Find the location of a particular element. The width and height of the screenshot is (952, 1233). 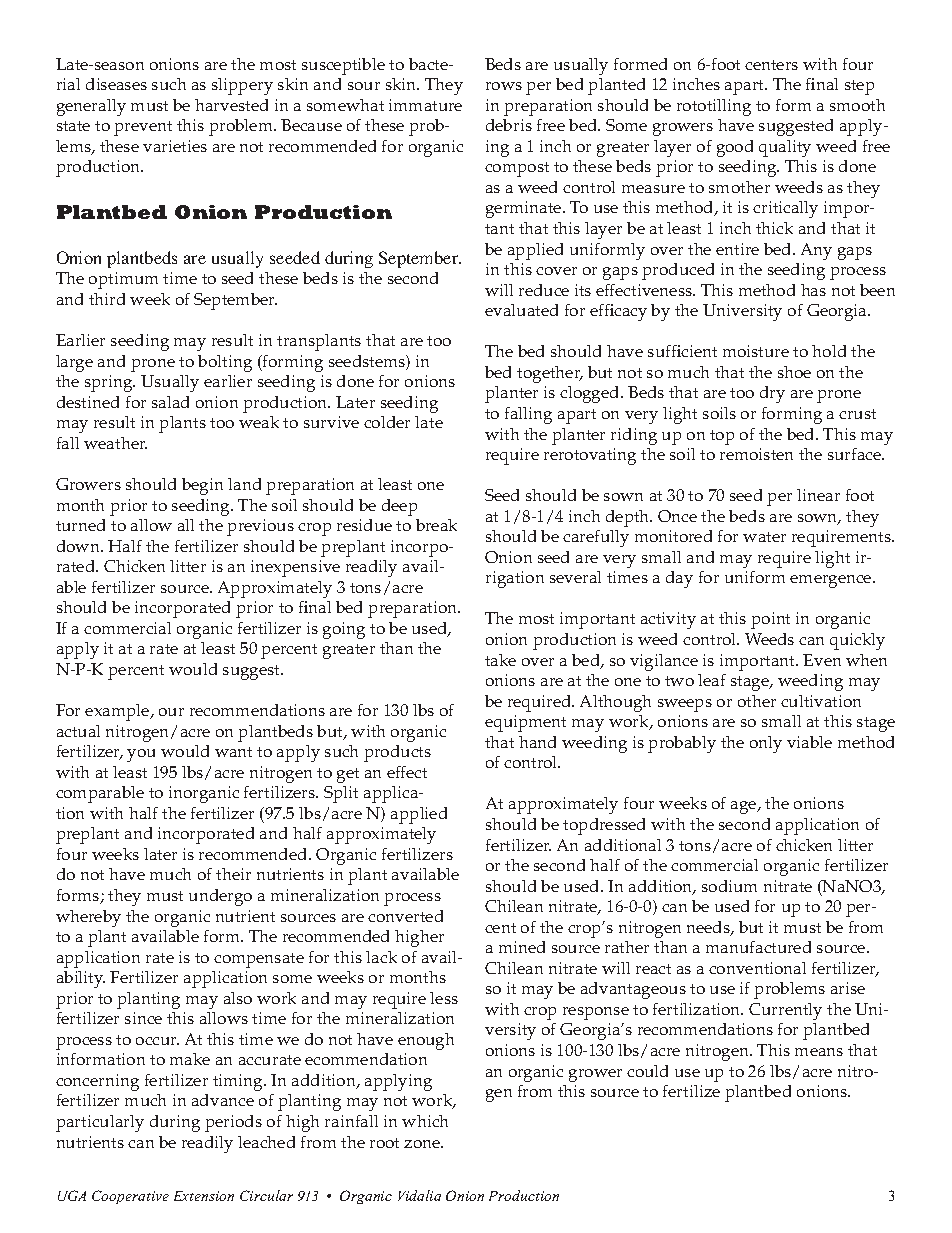

salad is located at coordinates (170, 402).
